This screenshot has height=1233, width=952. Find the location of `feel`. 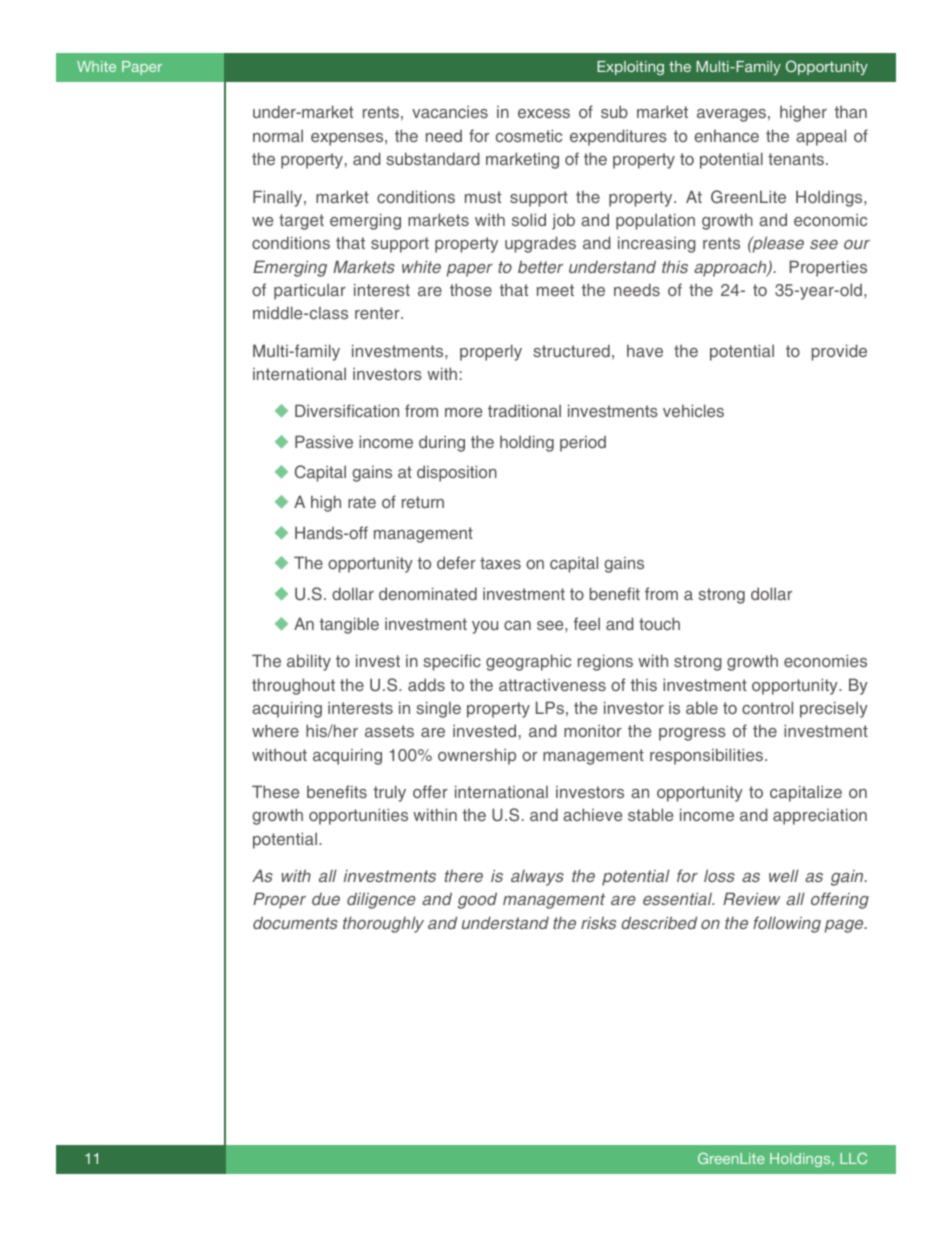

feel is located at coordinates (587, 623).
